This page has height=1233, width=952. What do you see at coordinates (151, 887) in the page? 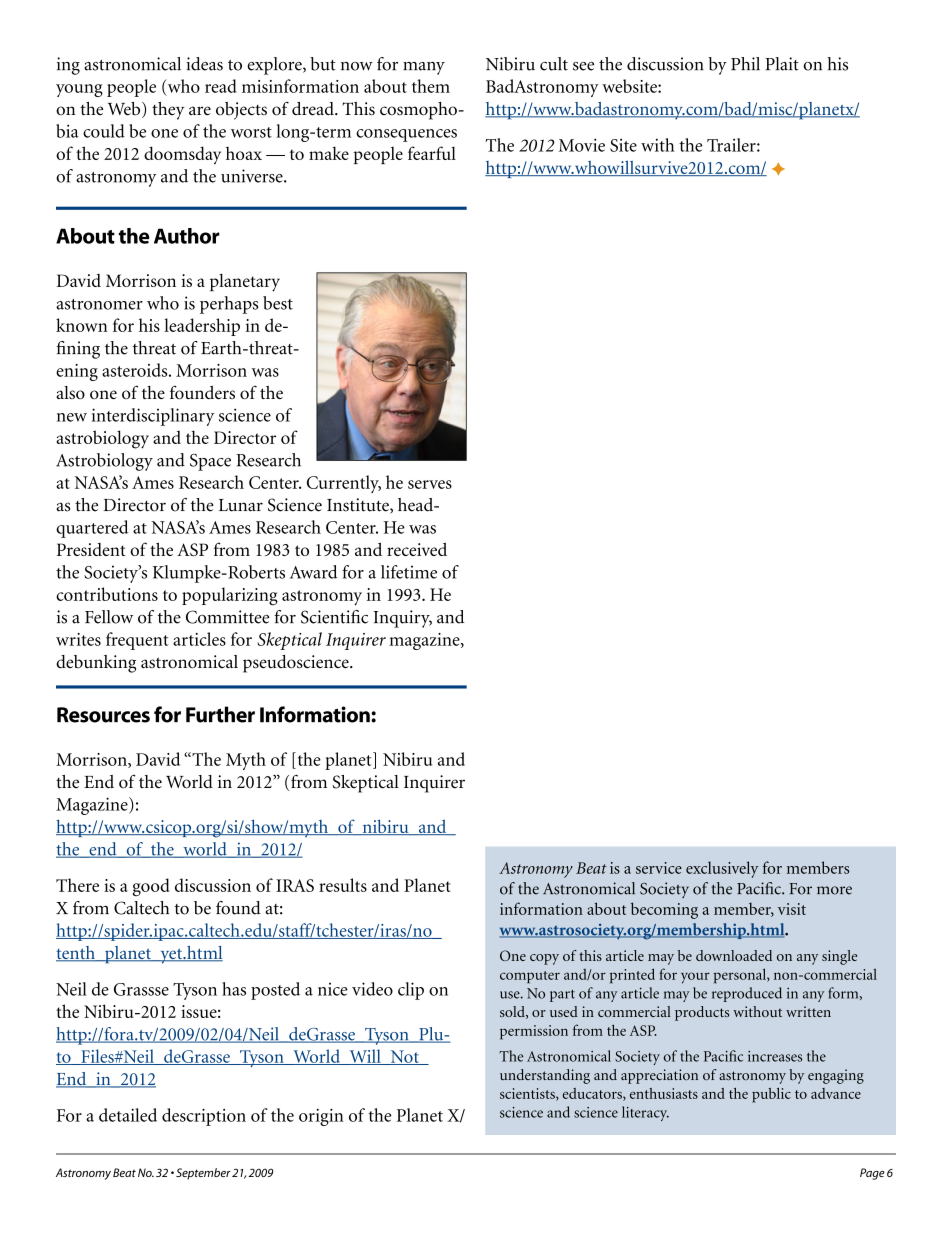
I see `good` at bounding box center [151, 887].
